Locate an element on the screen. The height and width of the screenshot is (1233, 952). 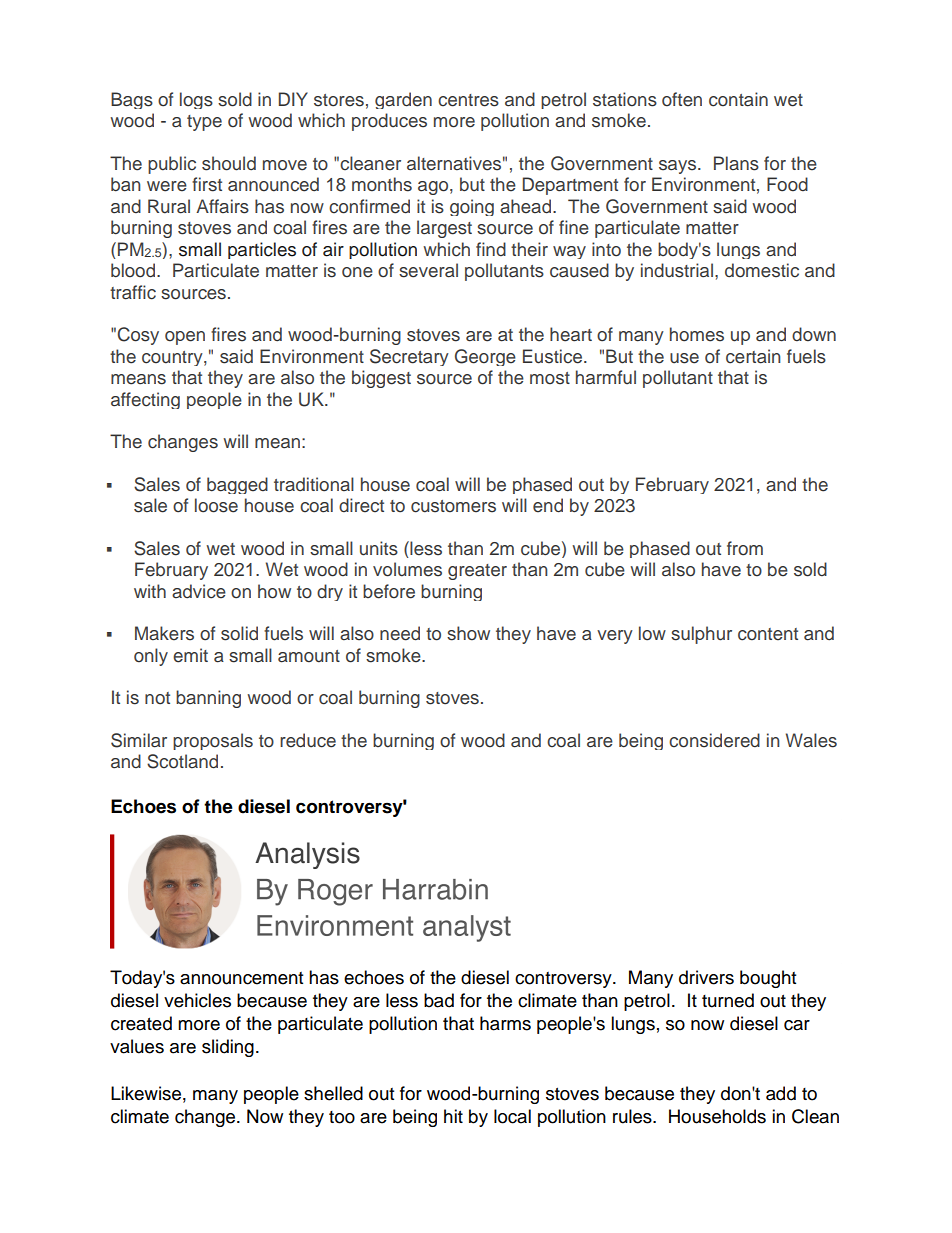
contain is located at coordinates (738, 99).
